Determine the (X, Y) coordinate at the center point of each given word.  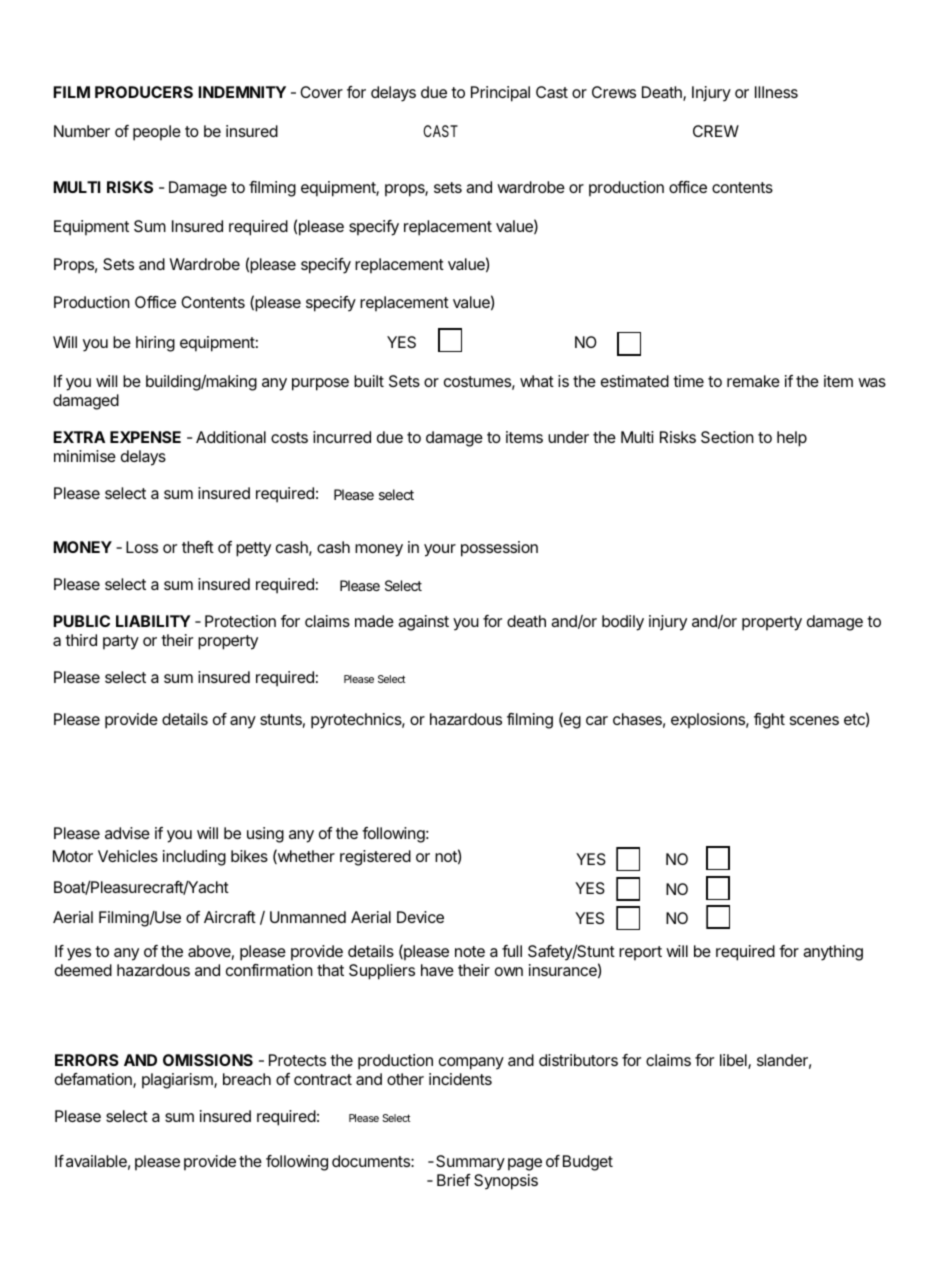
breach (247, 1079)
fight (769, 721)
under (568, 437)
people (157, 133)
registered (375, 858)
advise (127, 833)
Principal (500, 94)
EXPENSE (145, 437)
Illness (776, 92)
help (792, 439)
